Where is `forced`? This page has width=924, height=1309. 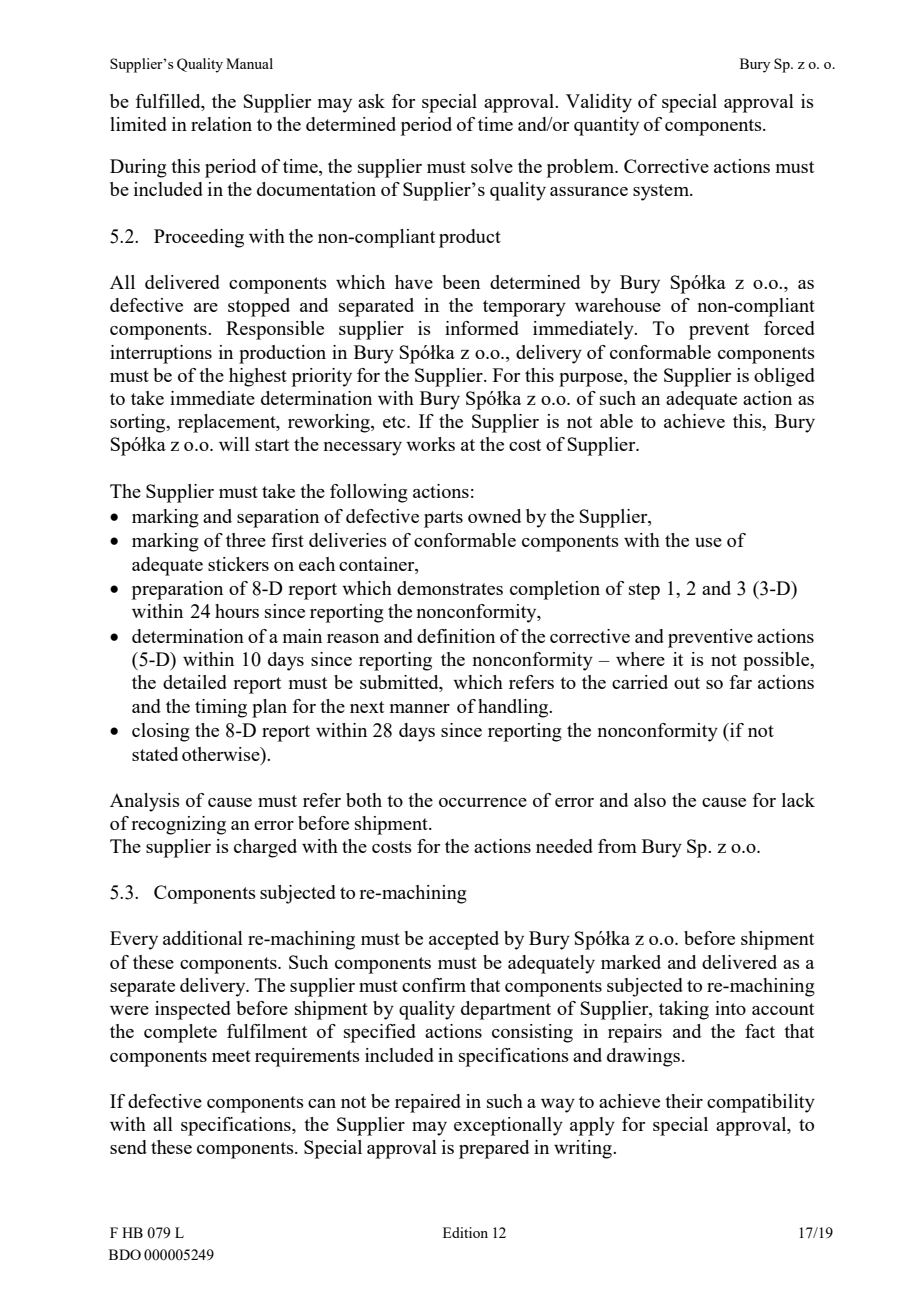 forced is located at coordinates (789, 328).
